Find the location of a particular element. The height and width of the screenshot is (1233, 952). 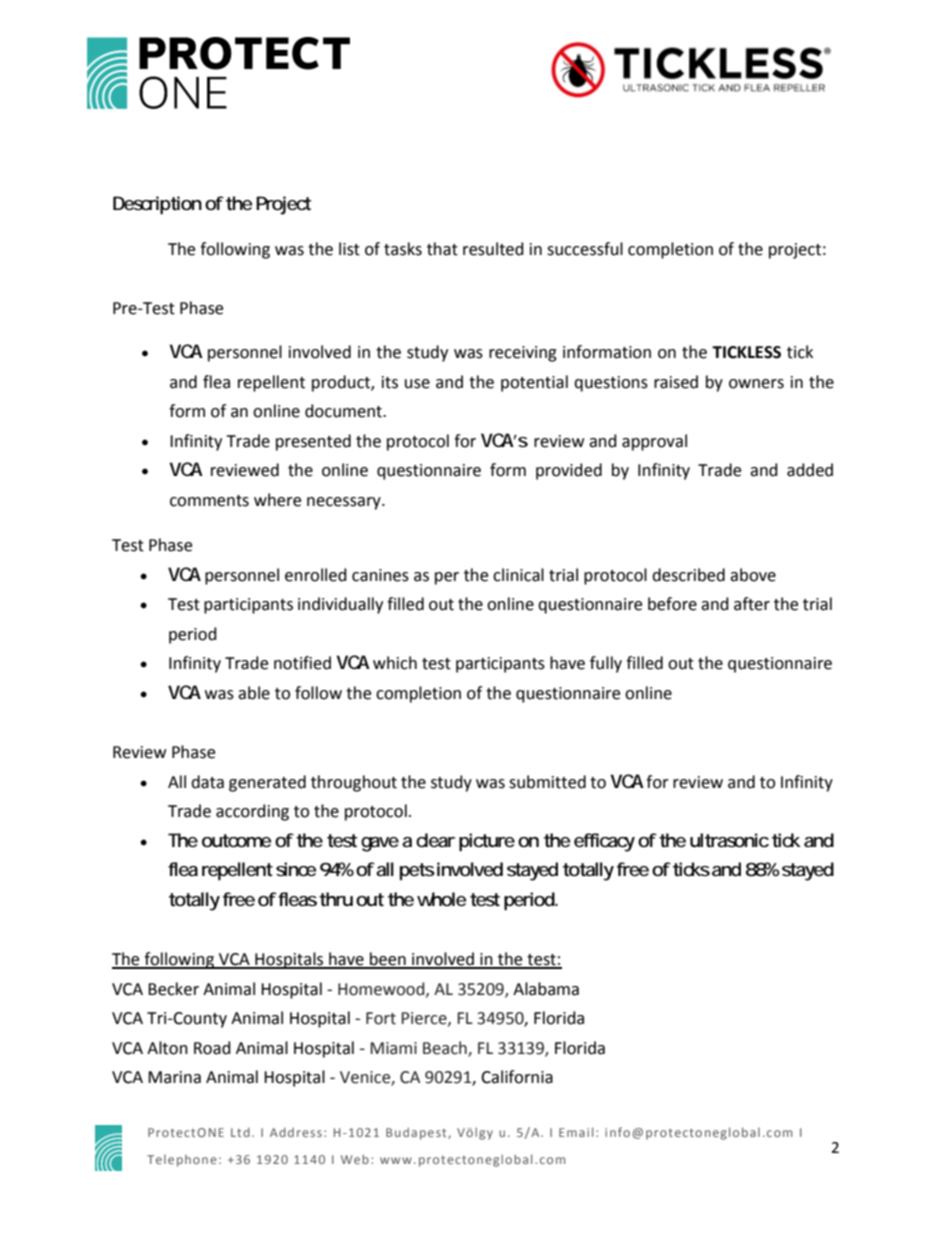

resulted is located at coordinates (493, 249).
